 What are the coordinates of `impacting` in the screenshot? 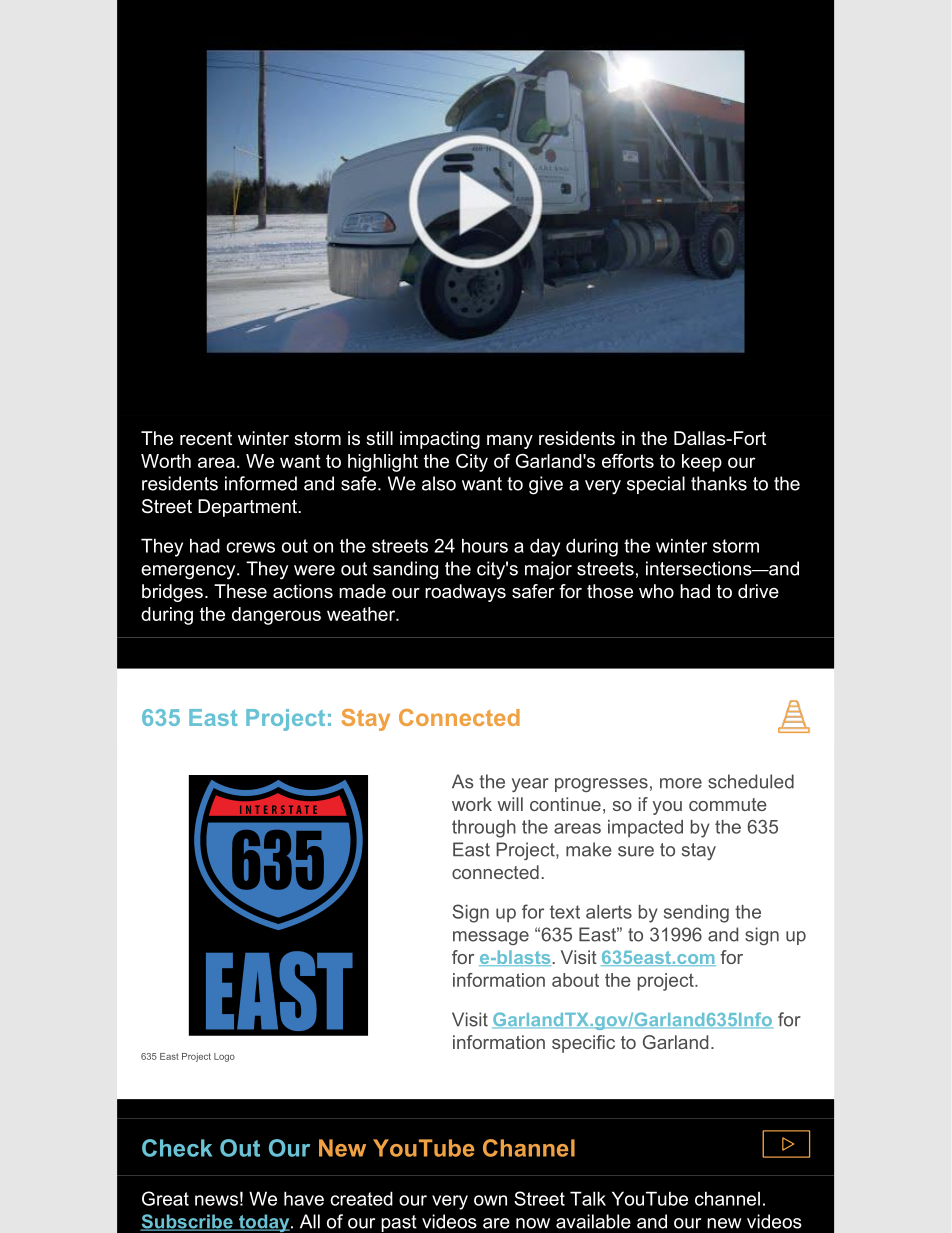 It's located at (440, 440).
